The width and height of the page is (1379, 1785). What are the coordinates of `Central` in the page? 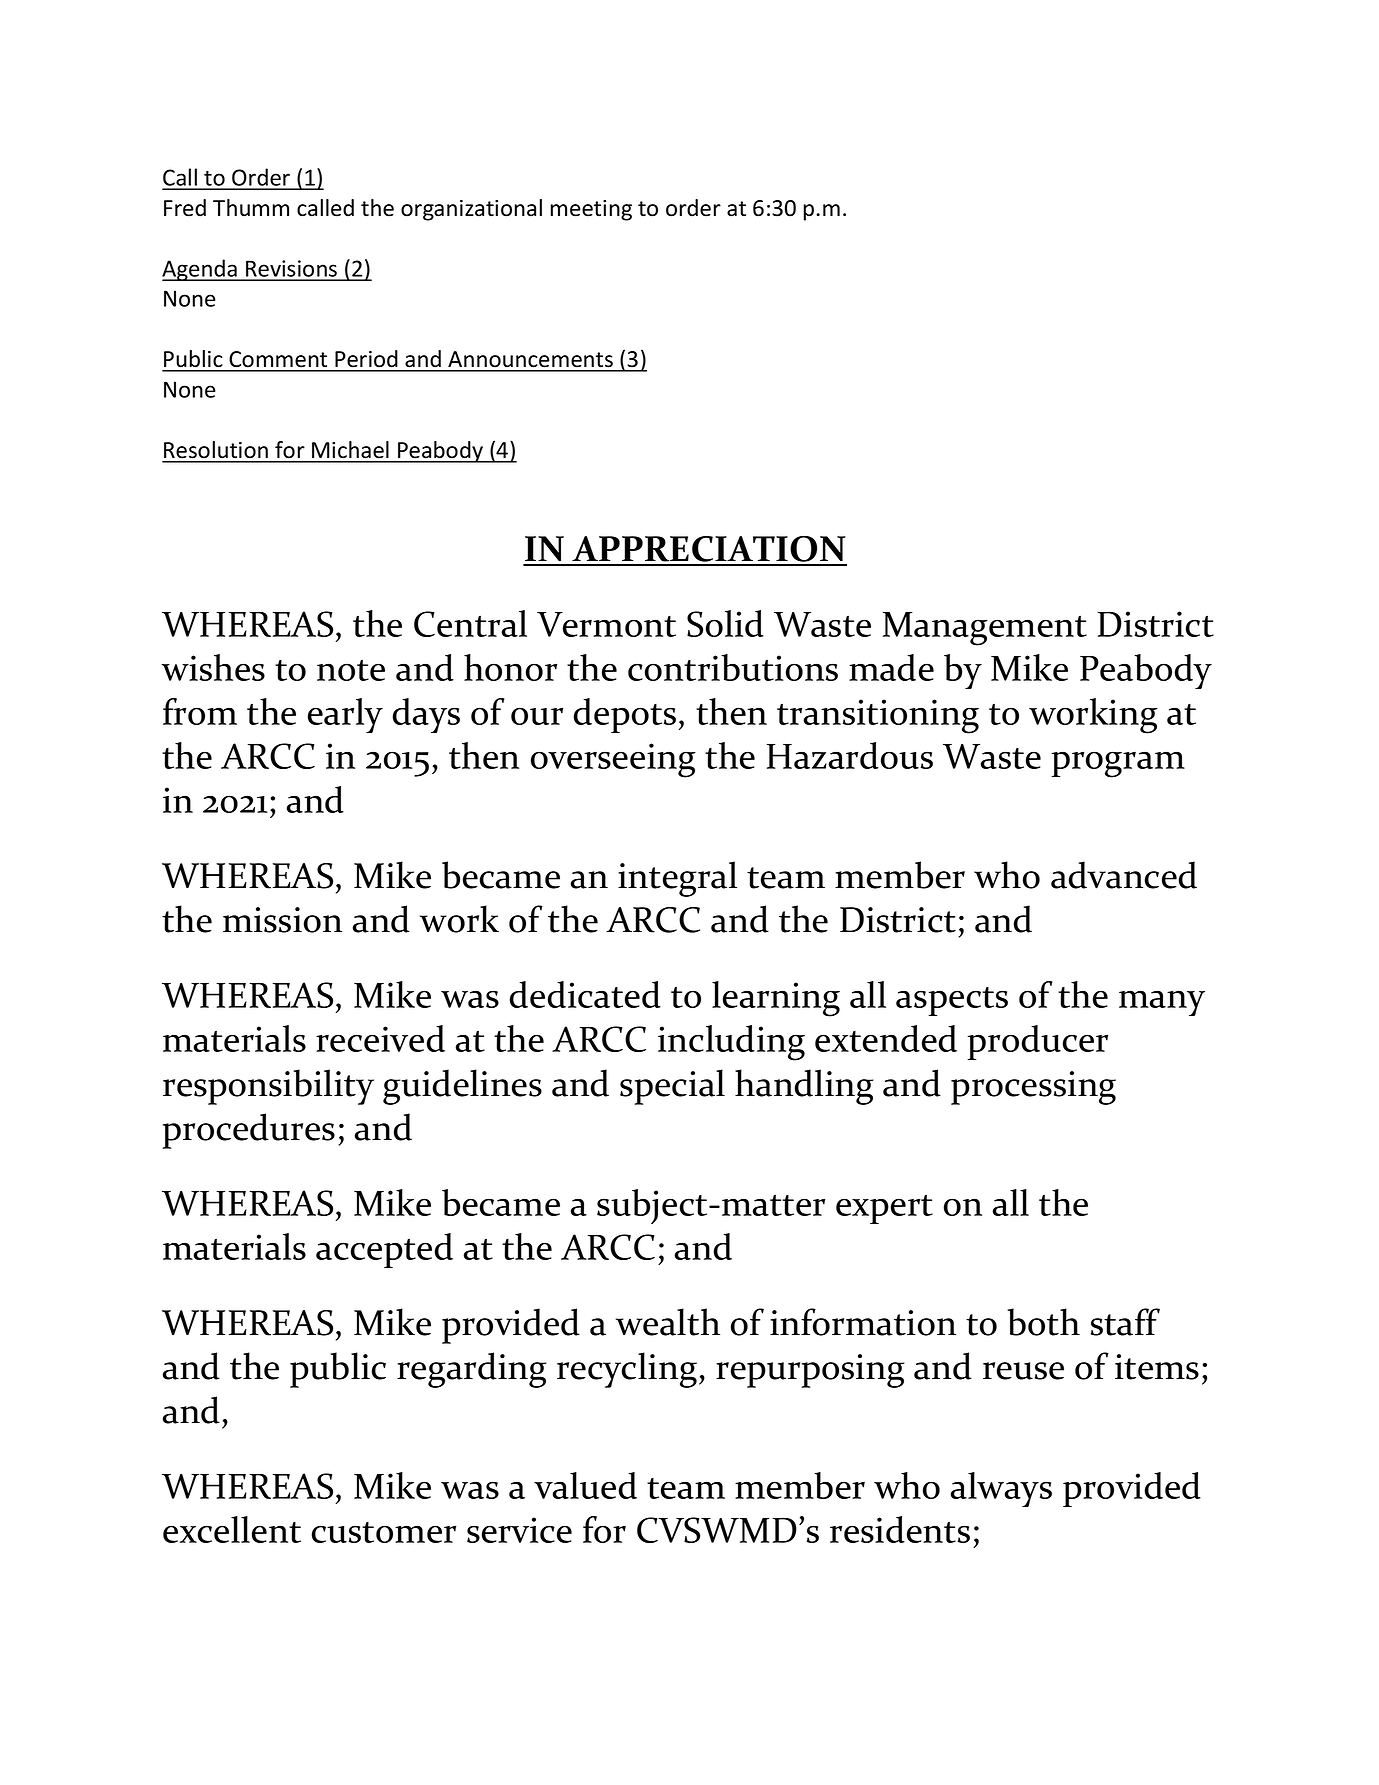 It's located at (470, 623).
